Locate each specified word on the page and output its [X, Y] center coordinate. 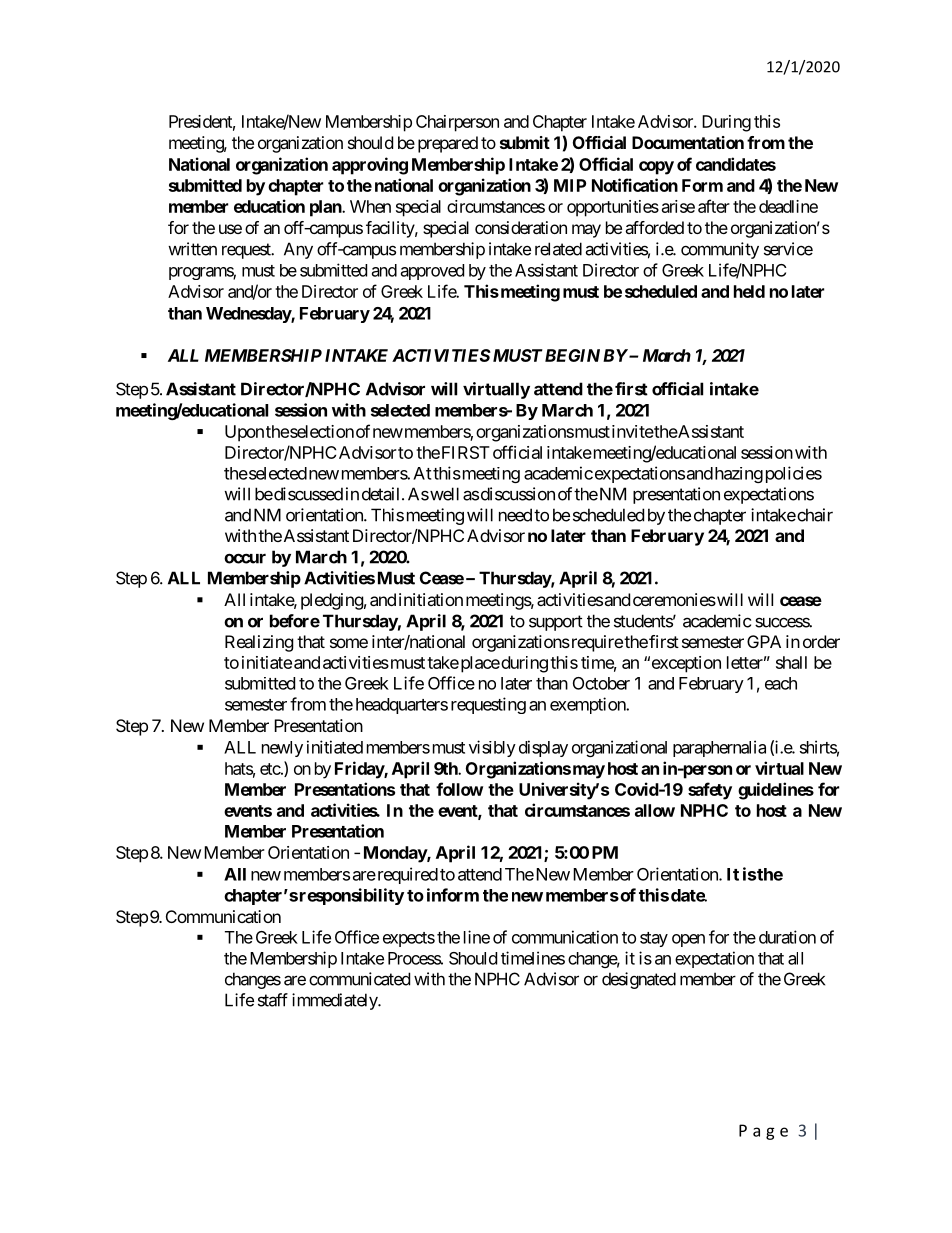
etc [270, 769]
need [515, 515]
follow [459, 789]
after [714, 206]
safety [710, 791]
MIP [570, 185]
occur [245, 558]
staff [273, 1000]
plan [326, 208]
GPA [764, 641]
